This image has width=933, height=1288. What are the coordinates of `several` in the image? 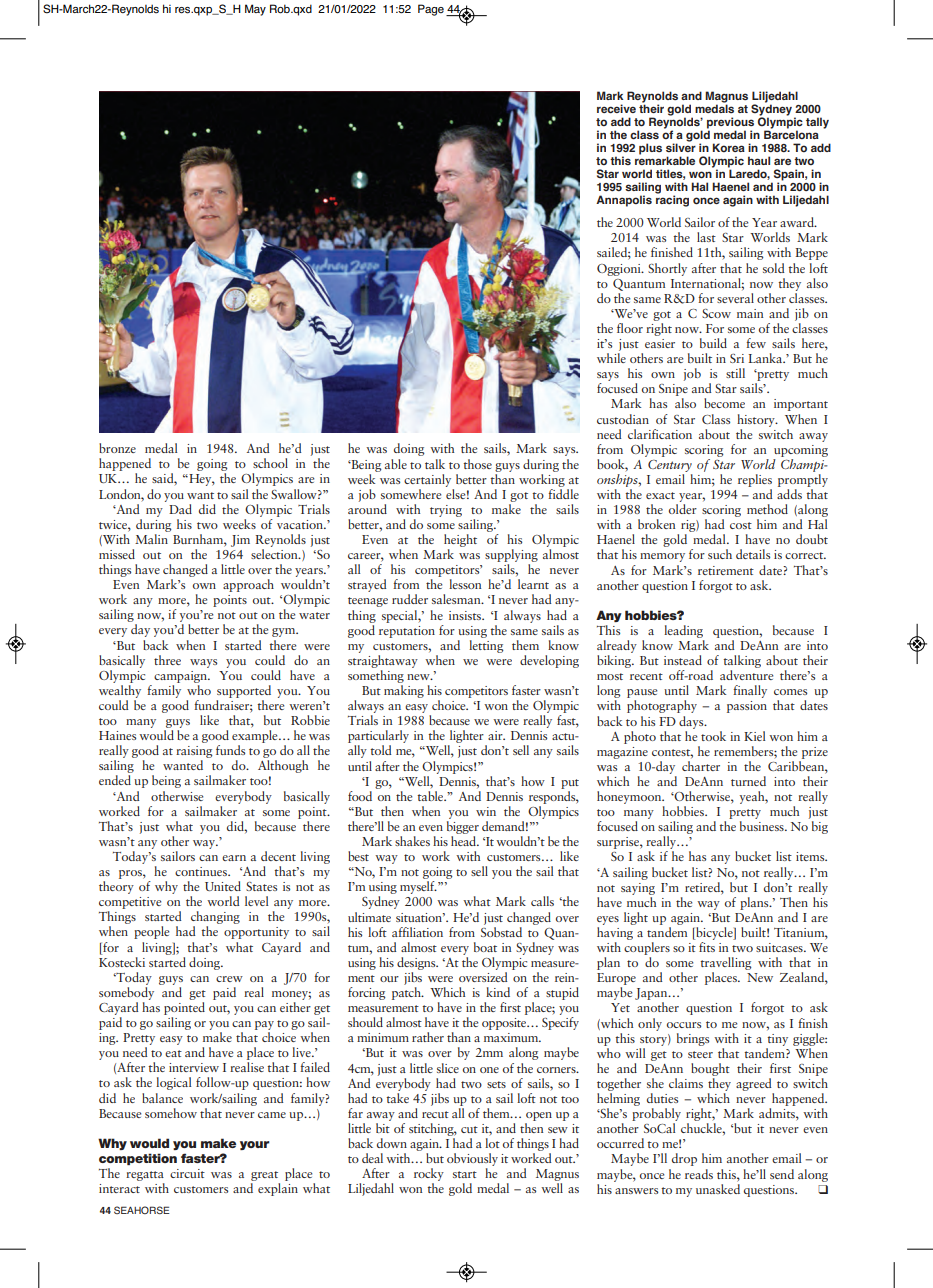 It's located at (735, 298).
